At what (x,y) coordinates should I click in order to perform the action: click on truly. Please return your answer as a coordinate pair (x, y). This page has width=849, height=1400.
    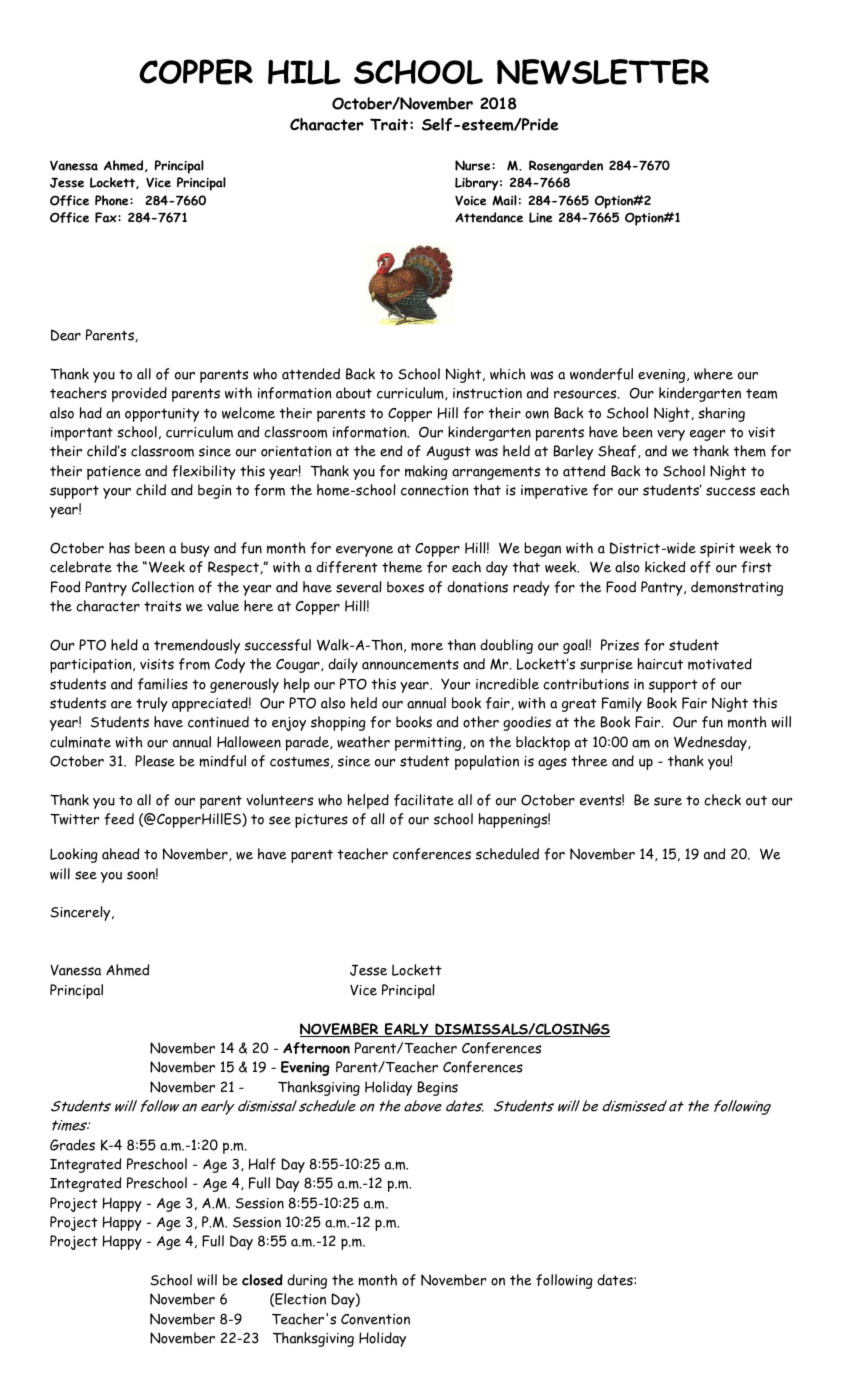
    Looking at the image, I should click on (152, 704).
